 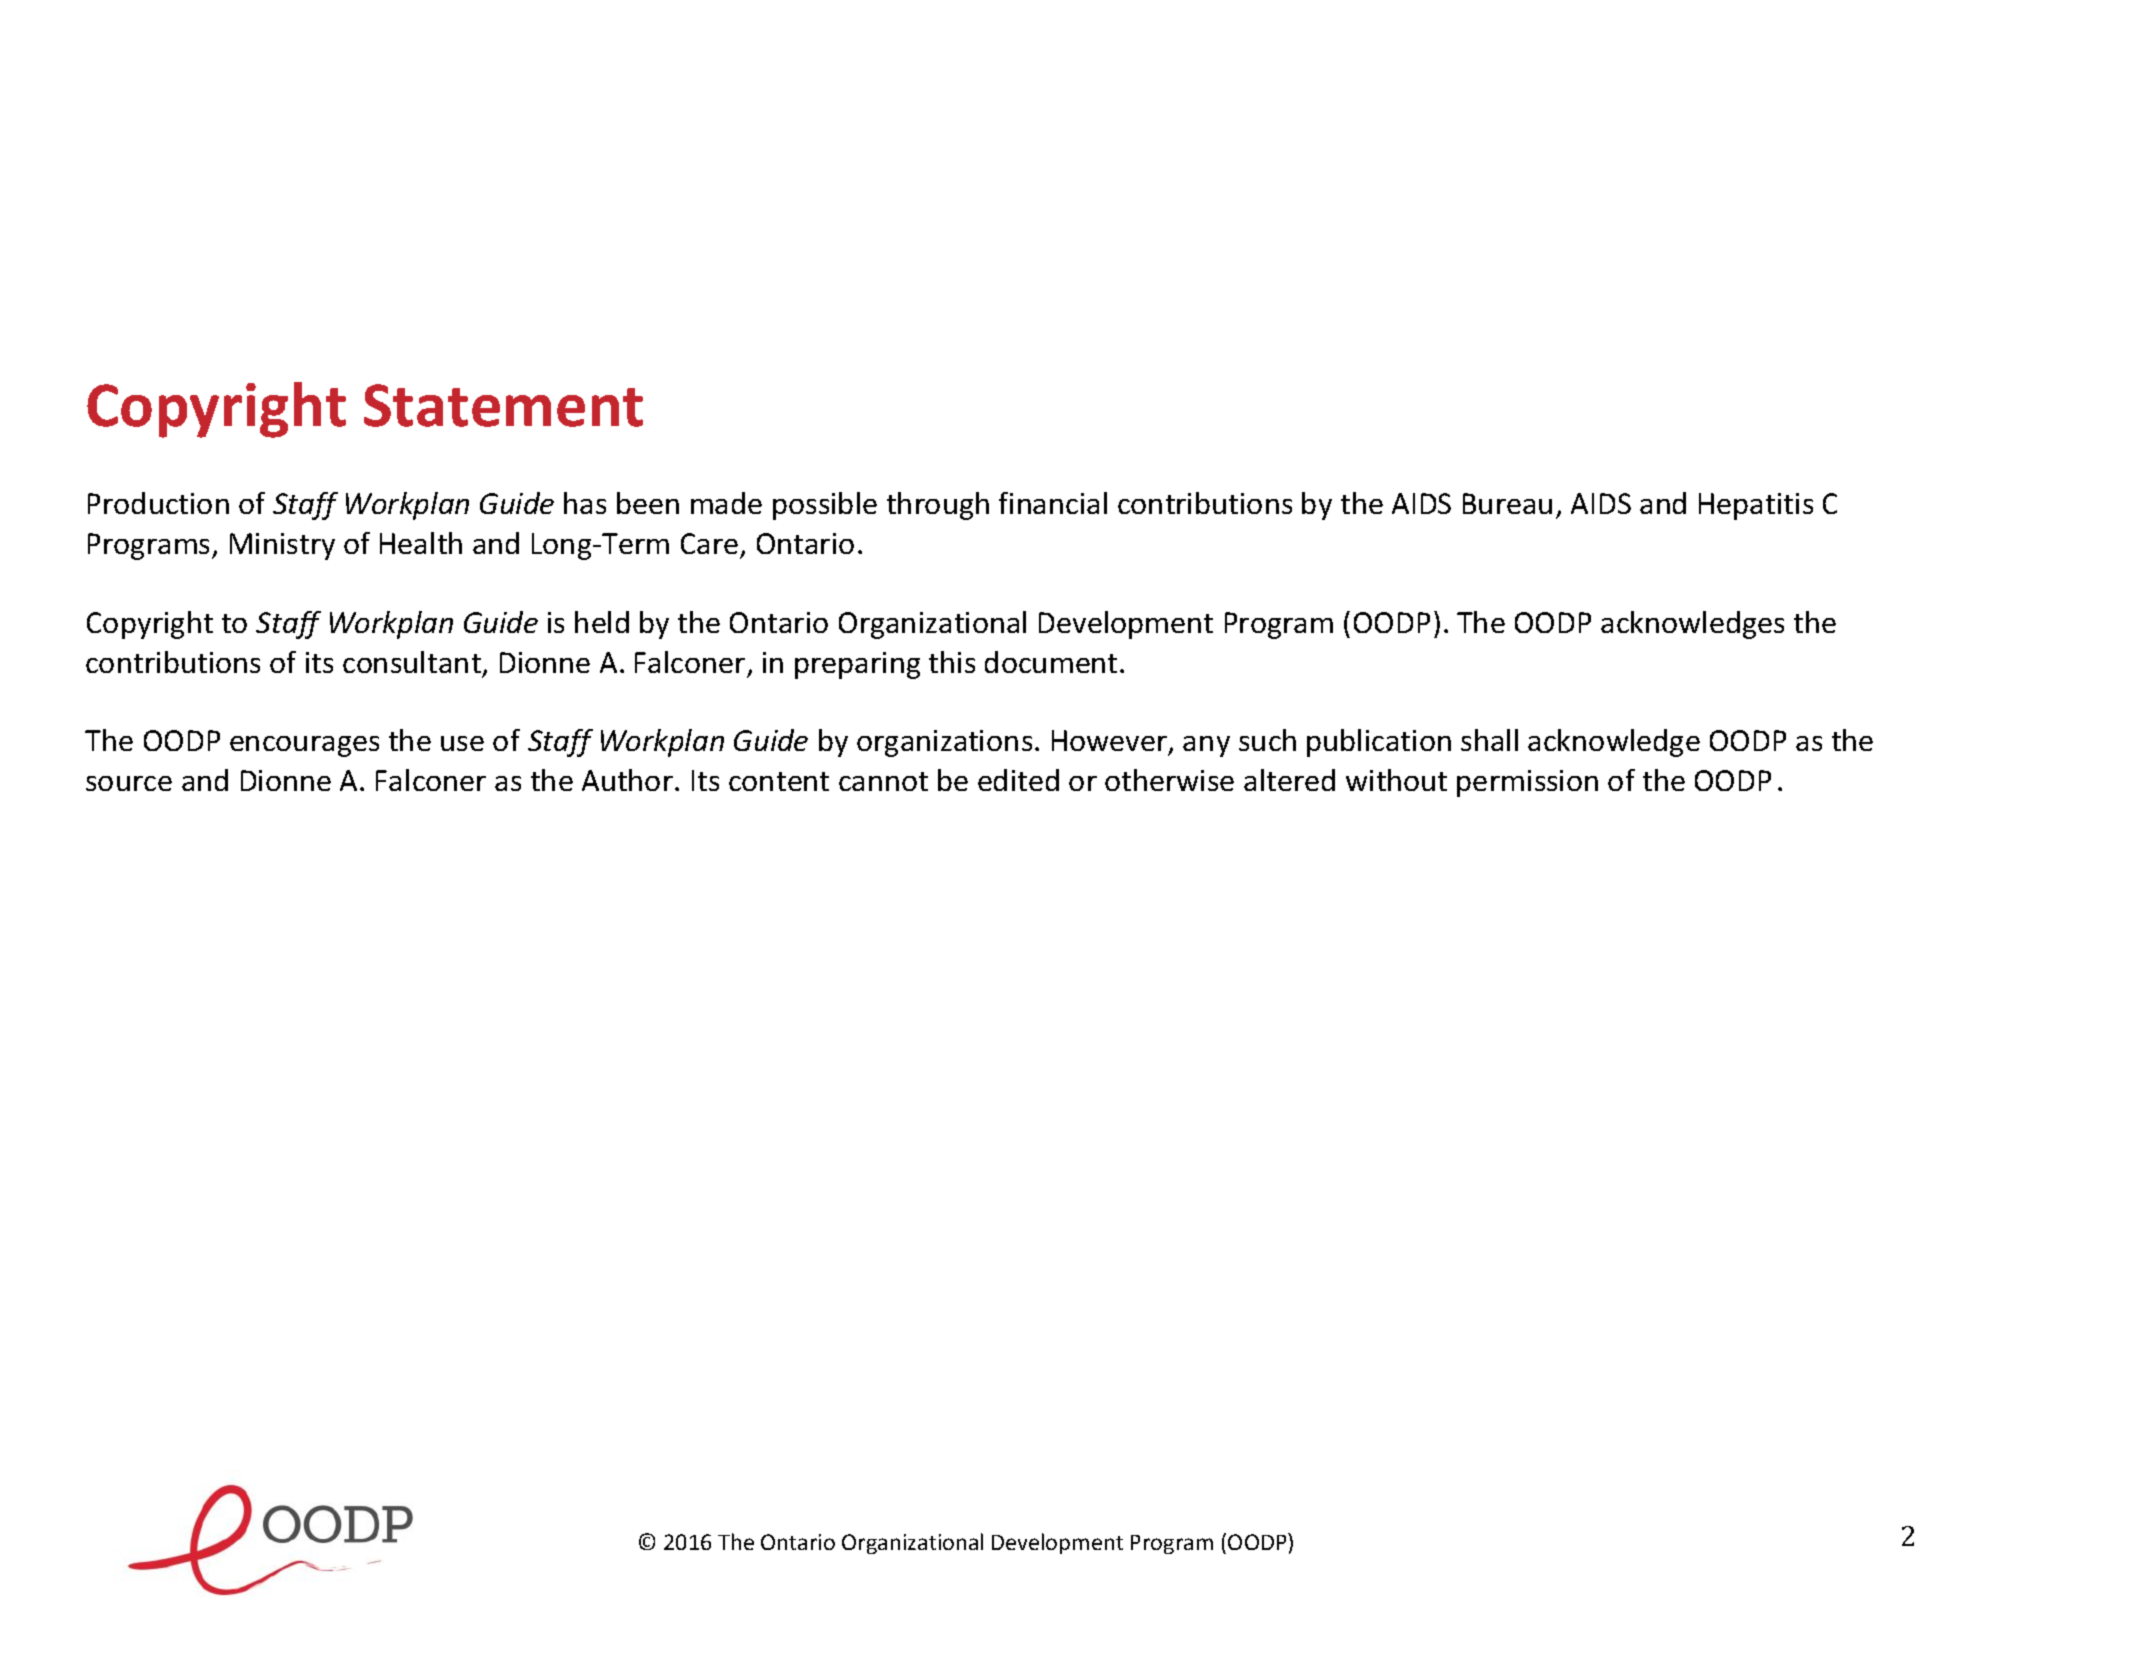 I want to click on Hepatitis, so click(x=1756, y=506).
